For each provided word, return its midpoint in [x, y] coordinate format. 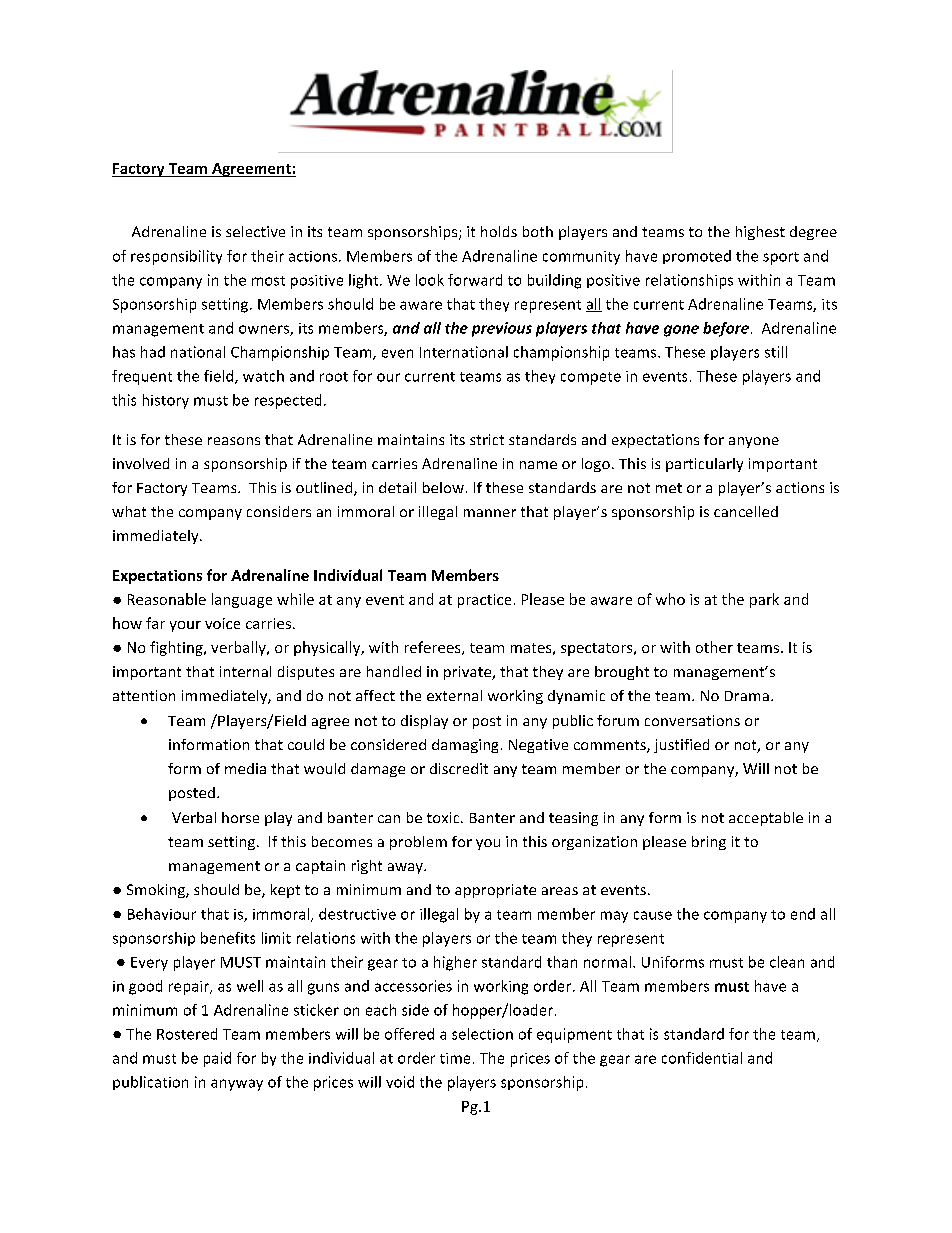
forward [475, 280]
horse [240, 817]
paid [217, 1059]
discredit [459, 768]
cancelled [746, 511]
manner [490, 513]
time [455, 1058]
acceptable [766, 819]
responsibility [176, 257]
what [129, 511]
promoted [697, 257]
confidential [702, 1058]
